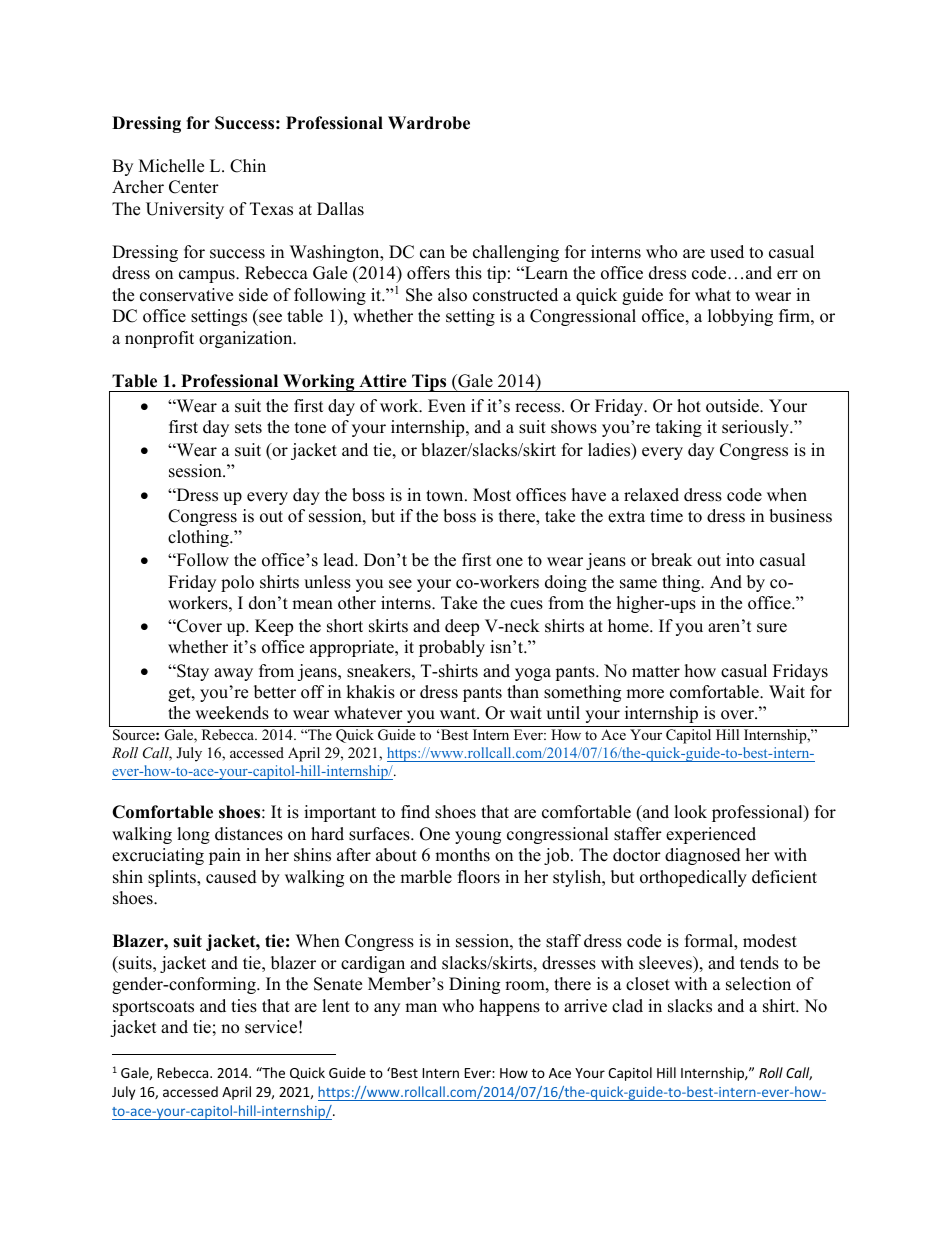 The image size is (952, 1233). What do you see at coordinates (248, 428) in the screenshot?
I see `sets` at bounding box center [248, 428].
